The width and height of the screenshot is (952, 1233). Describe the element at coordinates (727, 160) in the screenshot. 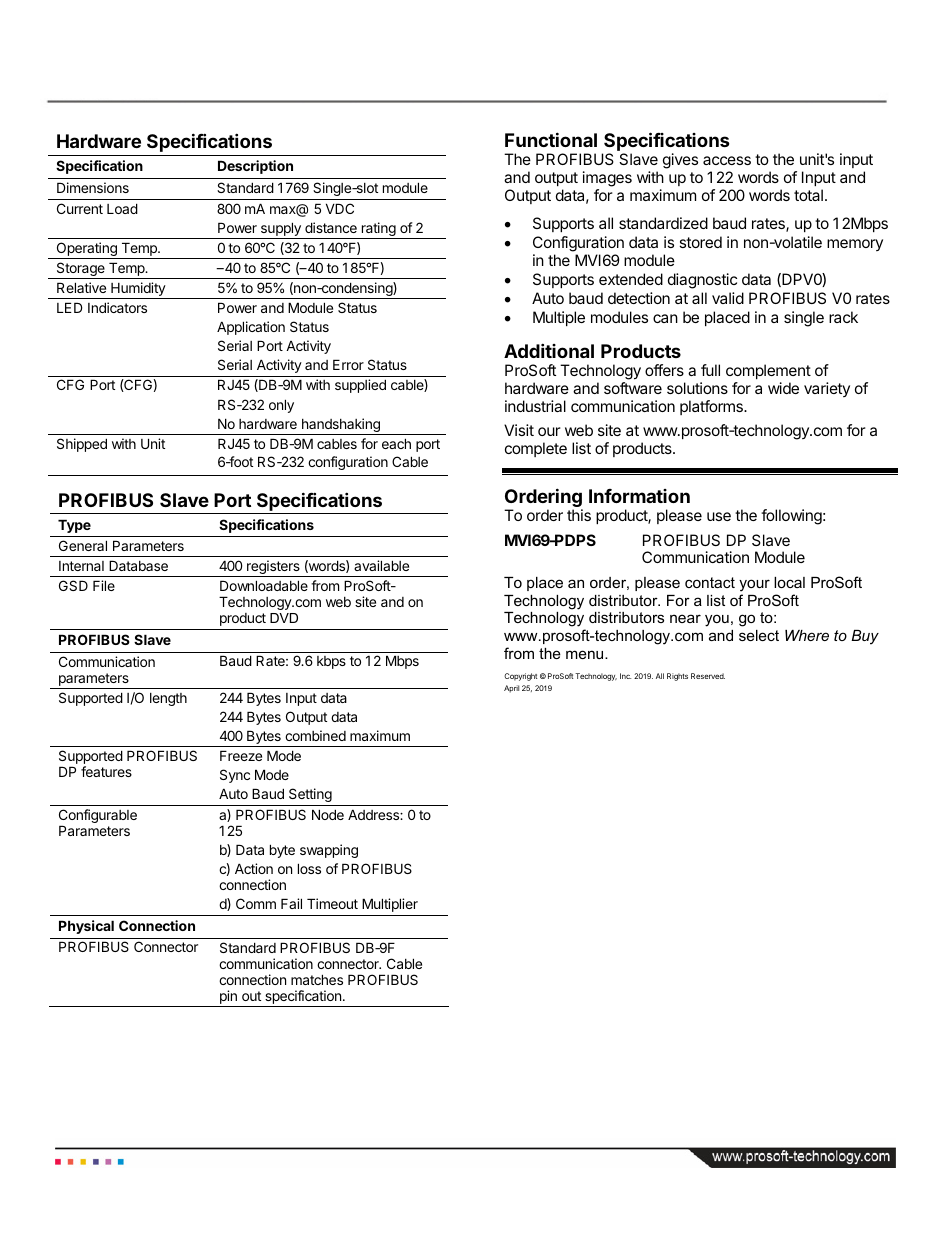

I see `access` at that location.
